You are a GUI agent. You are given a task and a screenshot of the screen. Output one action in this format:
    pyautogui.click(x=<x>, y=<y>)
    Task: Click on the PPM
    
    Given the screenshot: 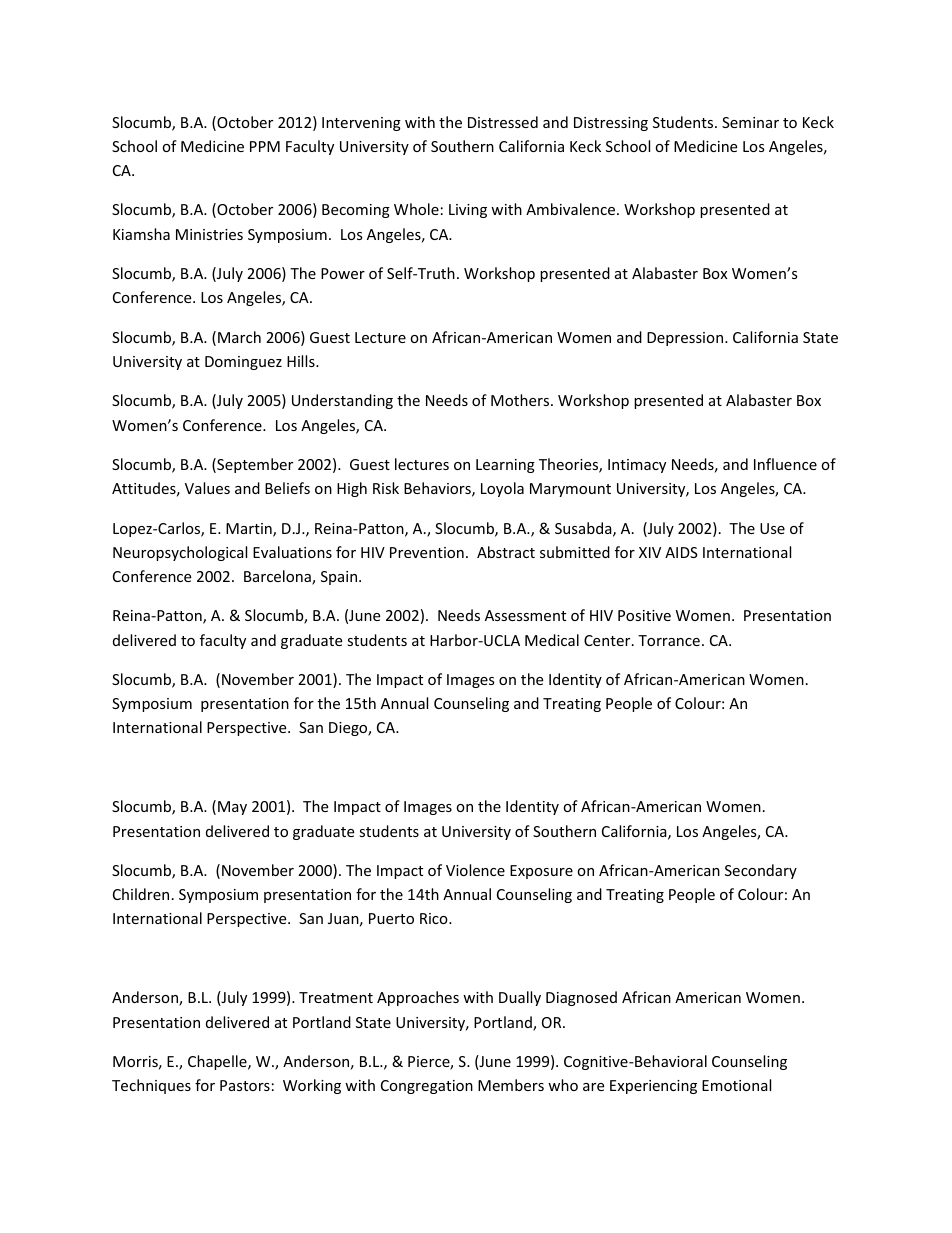 What is the action you would take?
    pyautogui.click(x=265, y=146)
